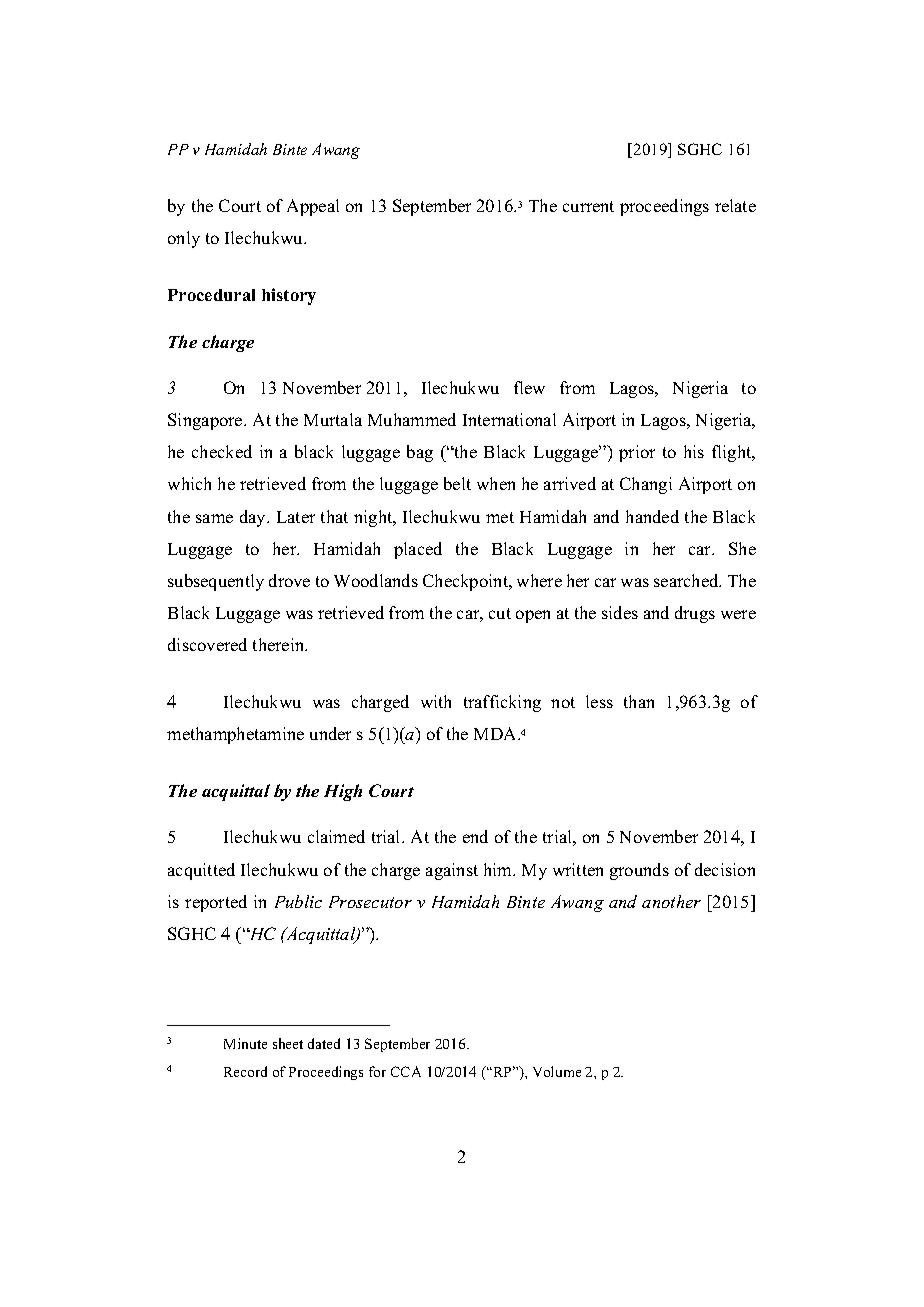  What do you see at coordinates (467, 582) in the screenshot?
I see `Checkpoint` at bounding box center [467, 582].
